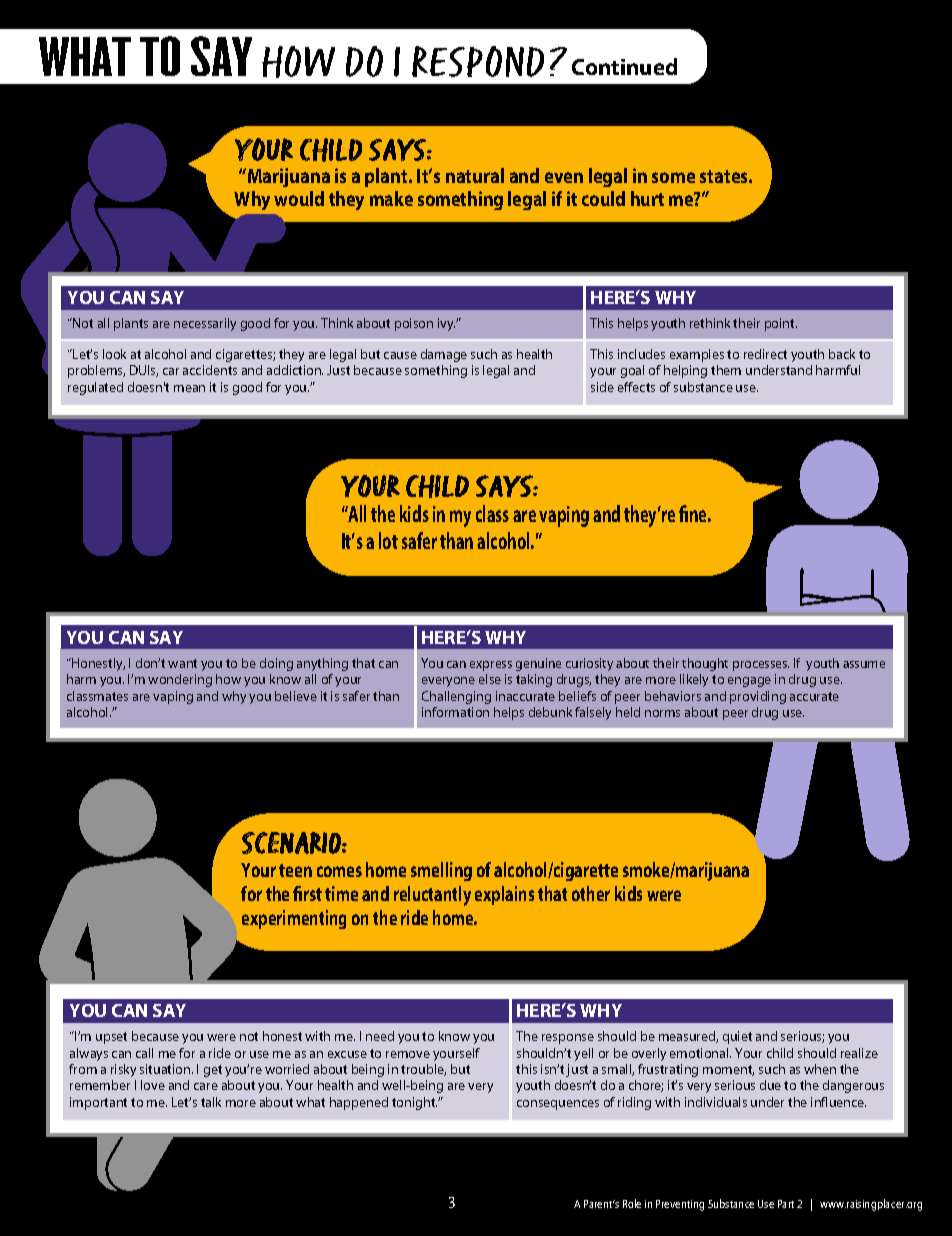 The width and height of the page is (952, 1236). Describe the element at coordinates (761, 666) in the page. I see `processes` at that location.
